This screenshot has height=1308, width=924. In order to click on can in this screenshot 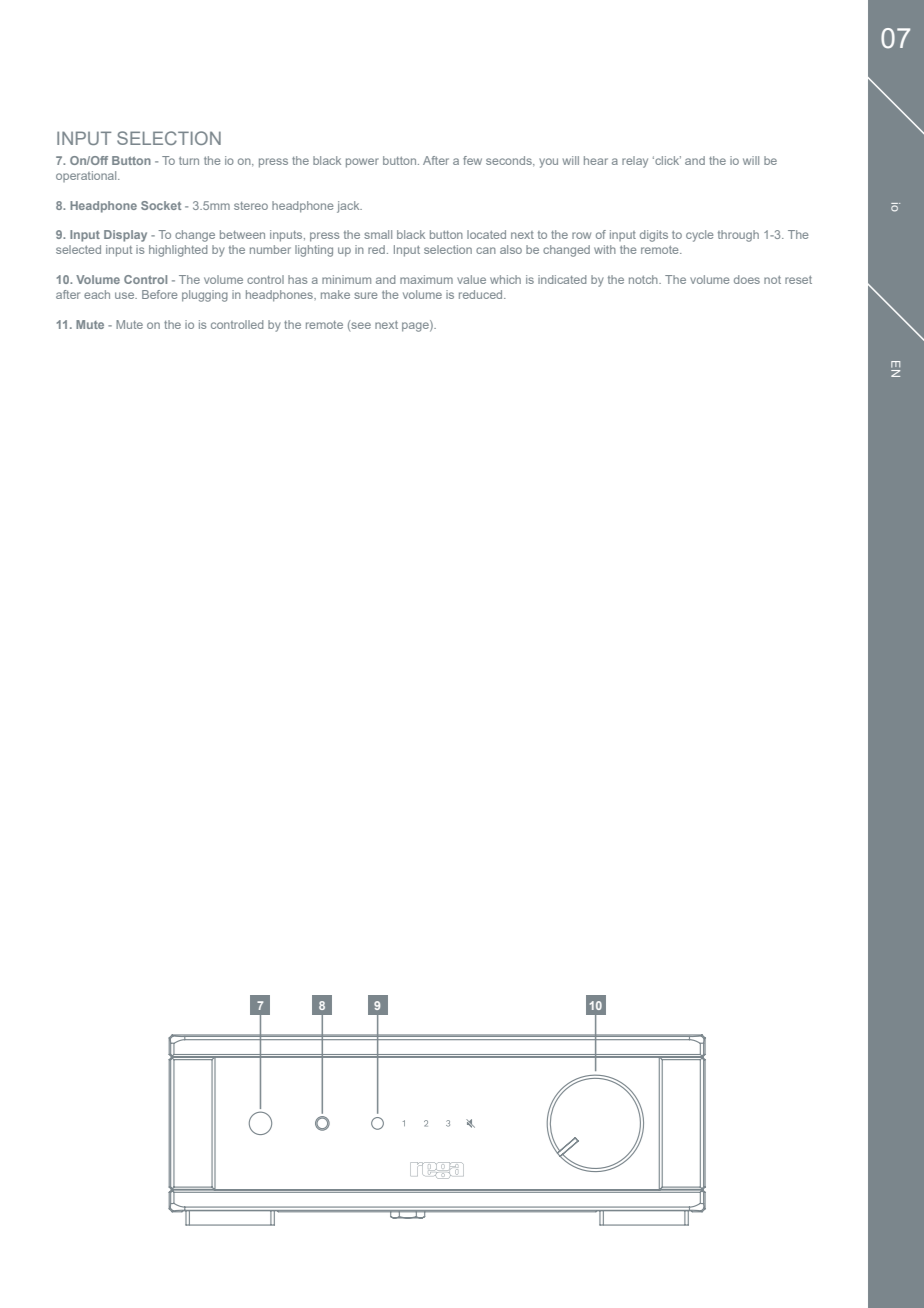, I will do `click(486, 250)`.
